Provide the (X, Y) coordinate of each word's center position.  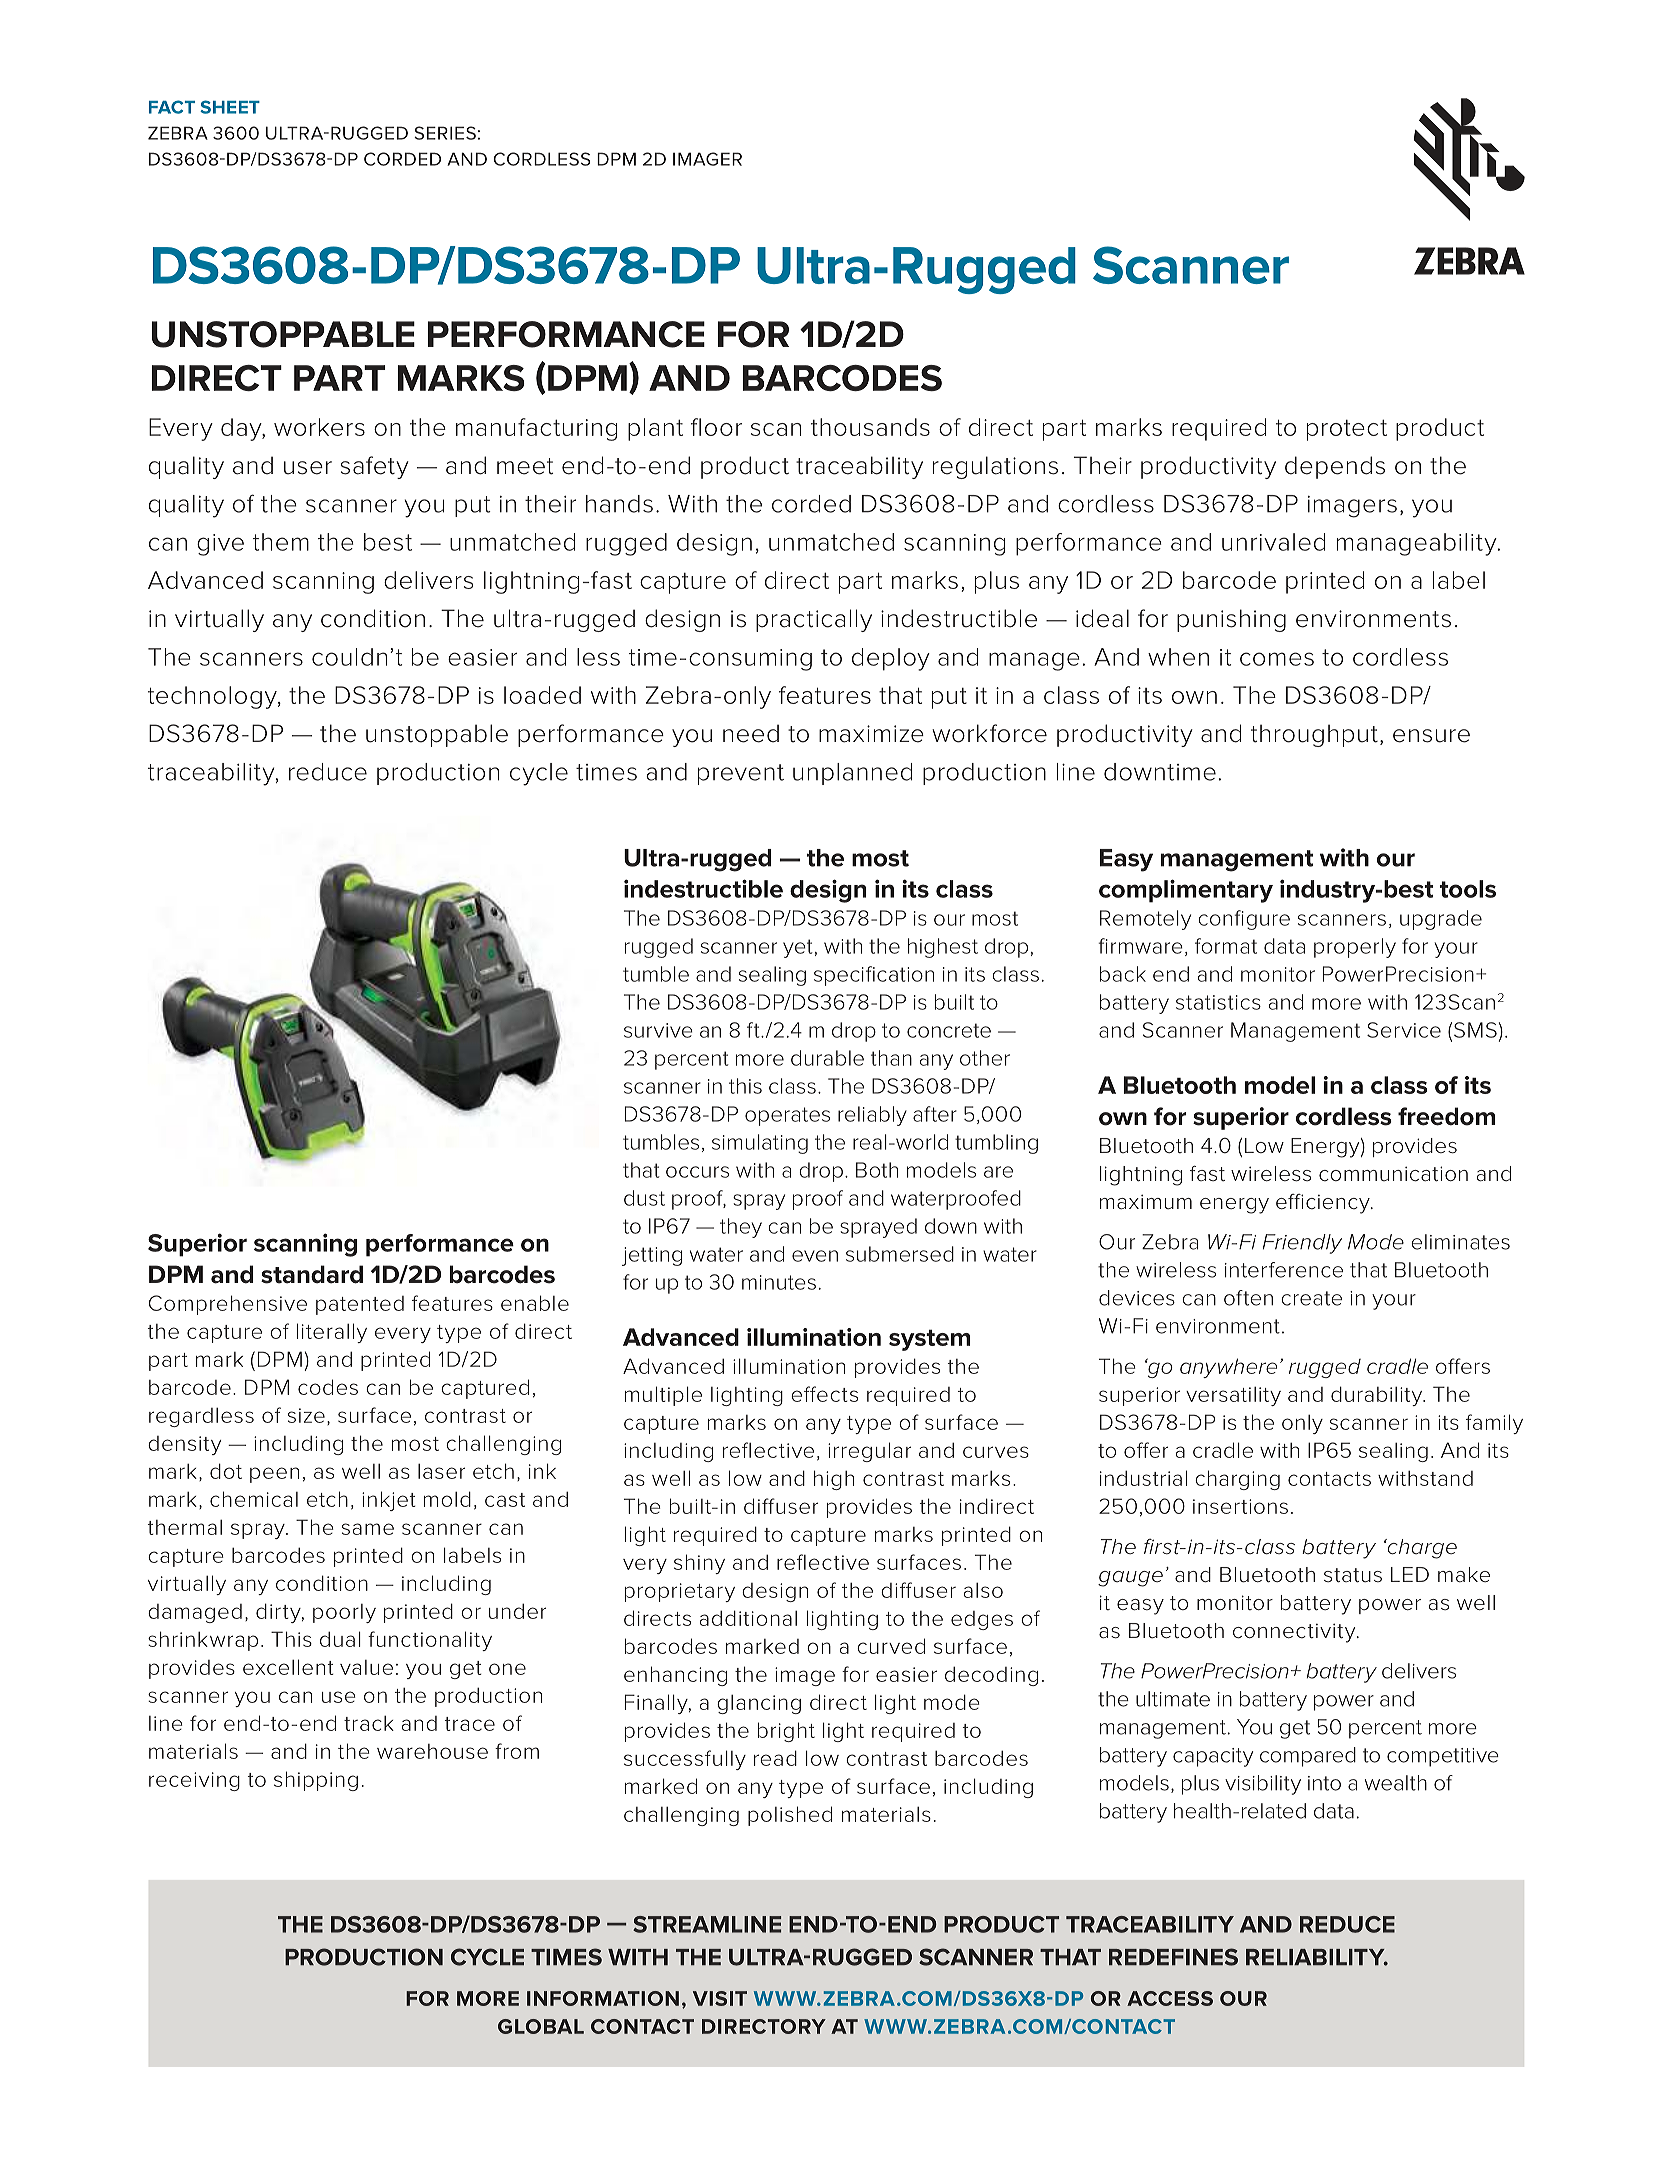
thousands (870, 427)
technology (213, 697)
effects (824, 1394)
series (445, 133)
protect (1347, 430)
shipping (316, 1781)
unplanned (852, 774)
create (1311, 1298)
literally (332, 1333)
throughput (1314, 735)
